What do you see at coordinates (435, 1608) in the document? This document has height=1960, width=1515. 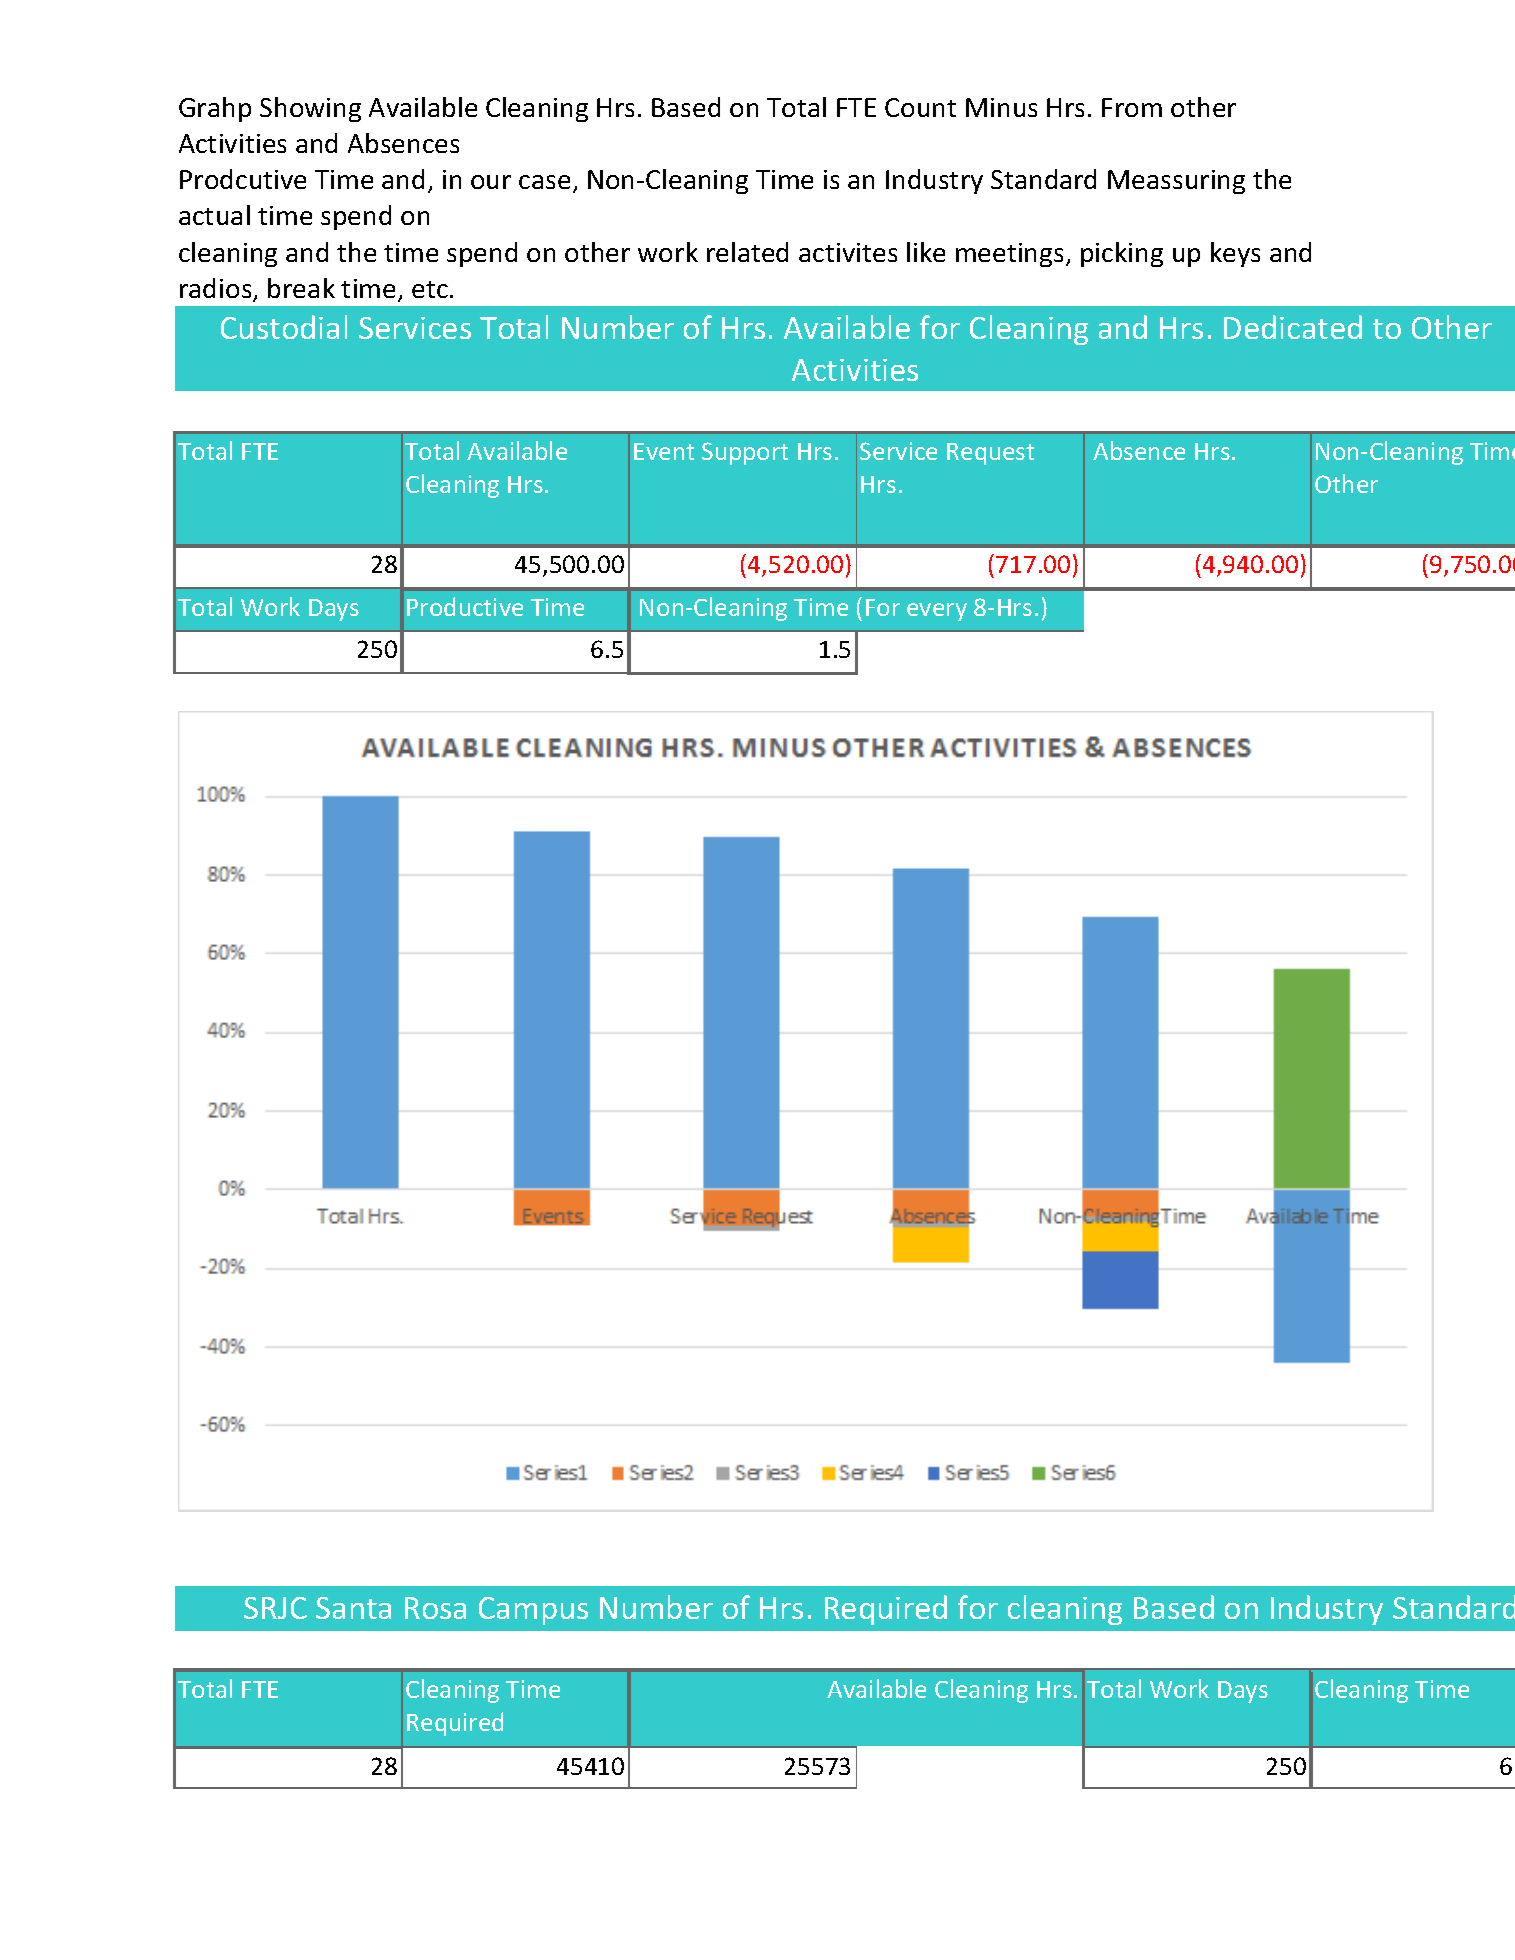 I see `Rosa` at bounding box center [435, 1608].
